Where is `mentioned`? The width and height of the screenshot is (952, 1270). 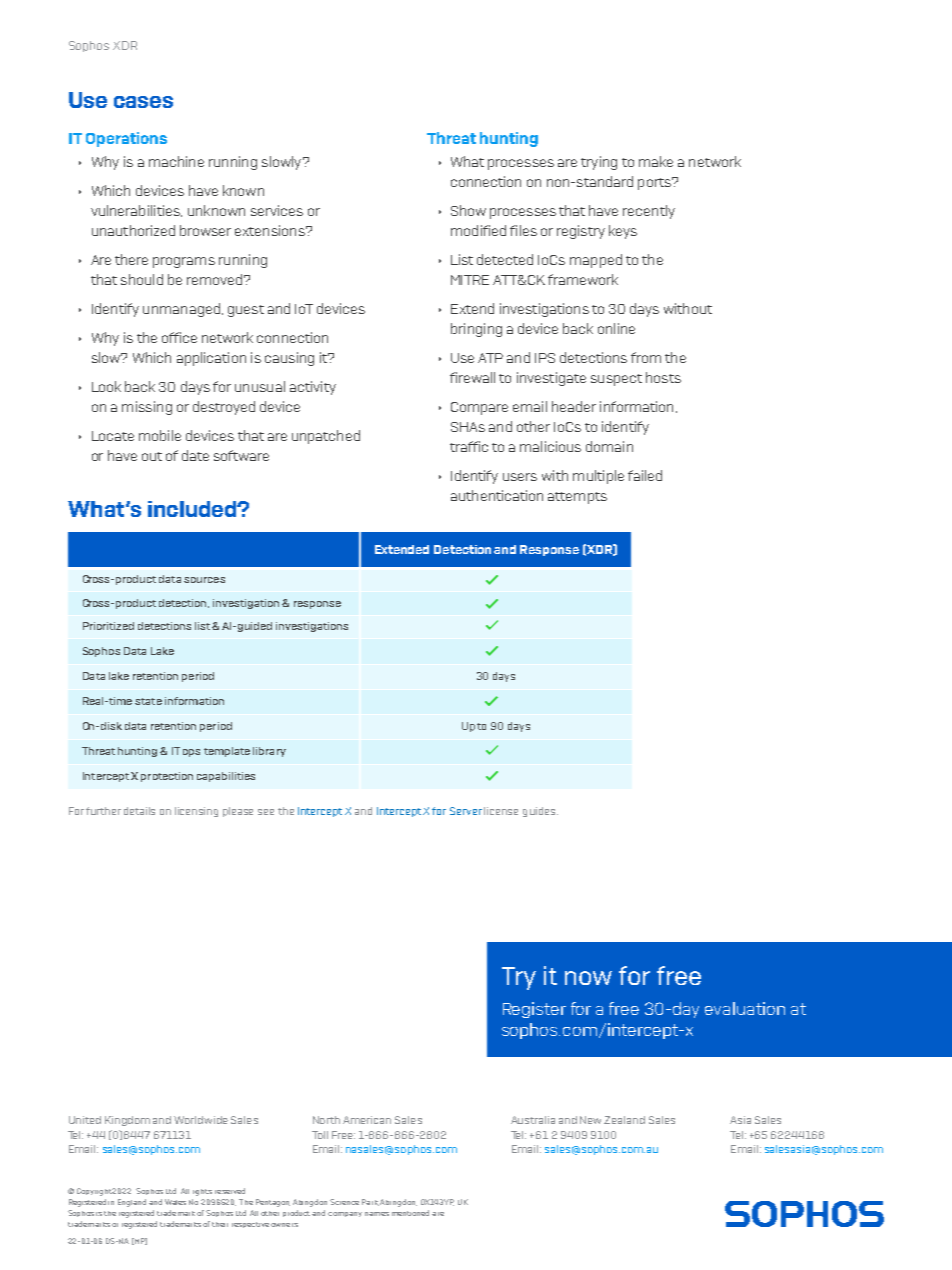 mentioned is located at coordinates (410, 1213).
